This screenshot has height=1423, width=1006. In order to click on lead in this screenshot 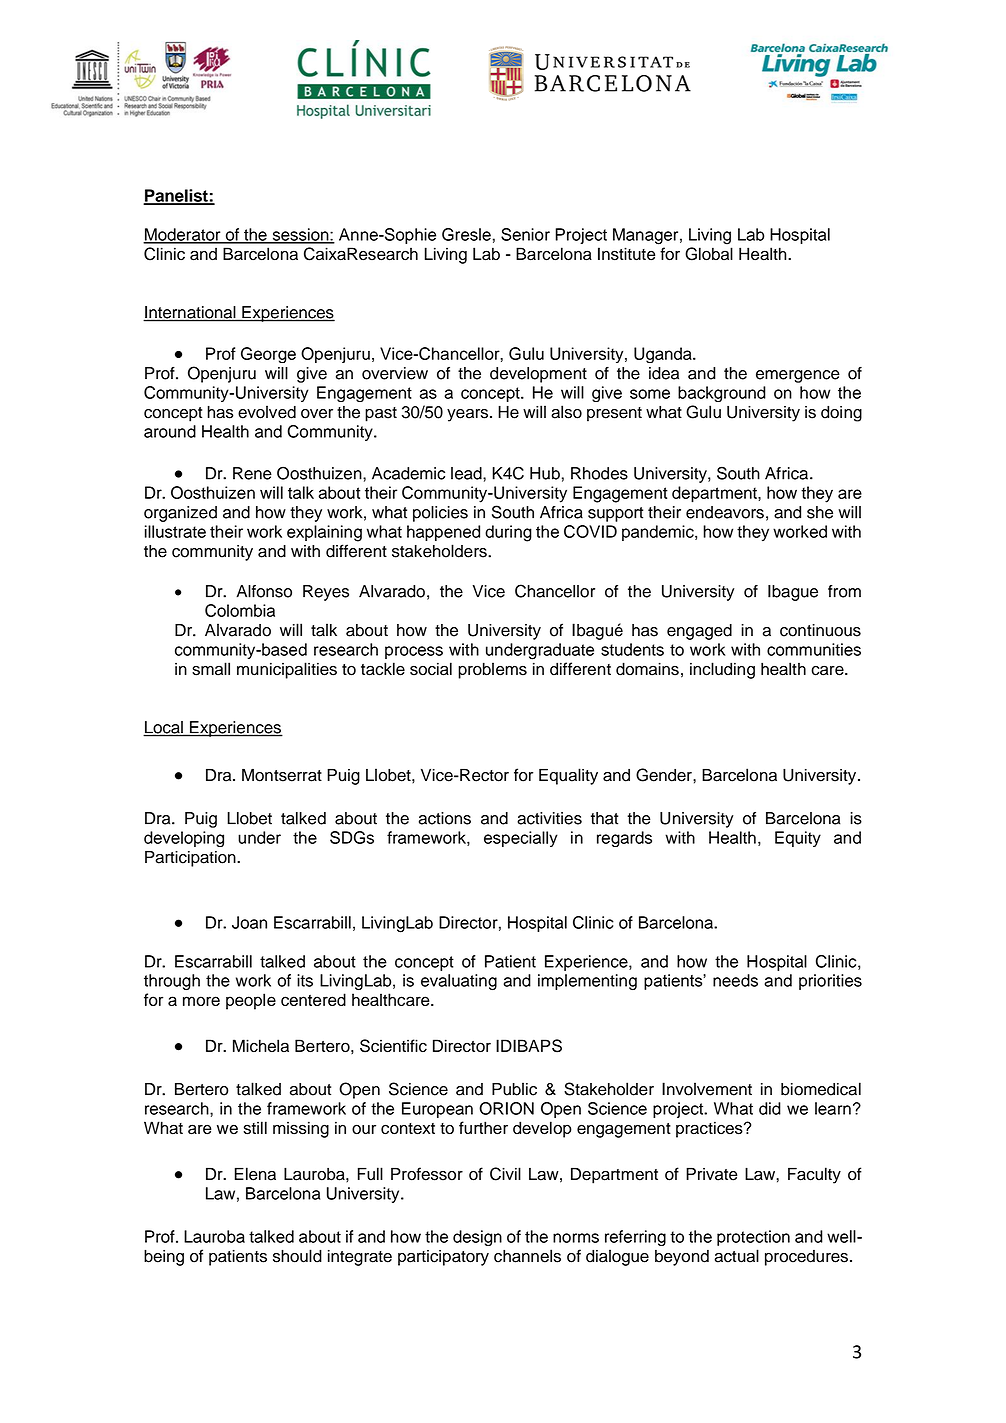, I will do `click(467, 473)`.
